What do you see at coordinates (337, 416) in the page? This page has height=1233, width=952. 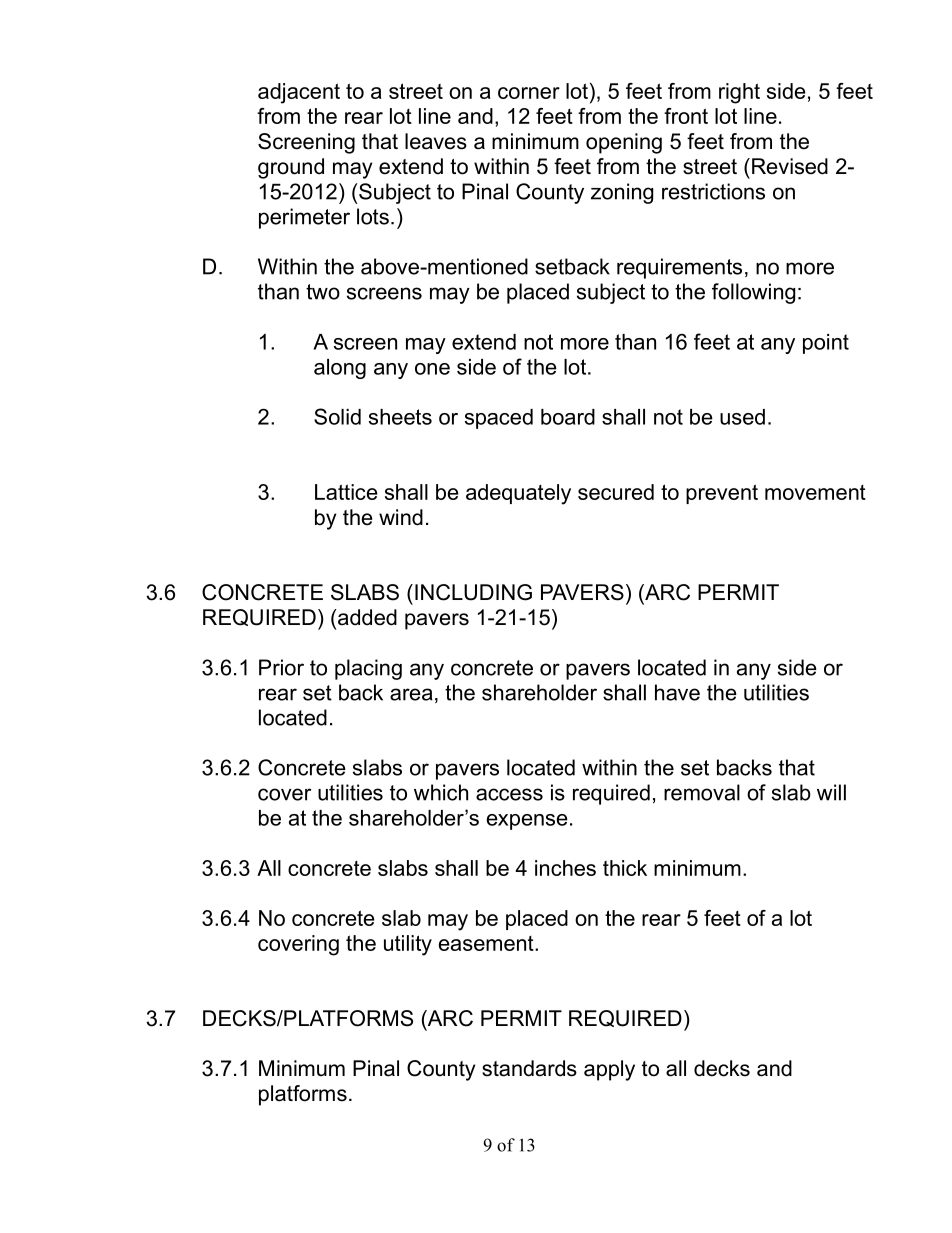 I see `Solid` at bounding box center [337, 416].
